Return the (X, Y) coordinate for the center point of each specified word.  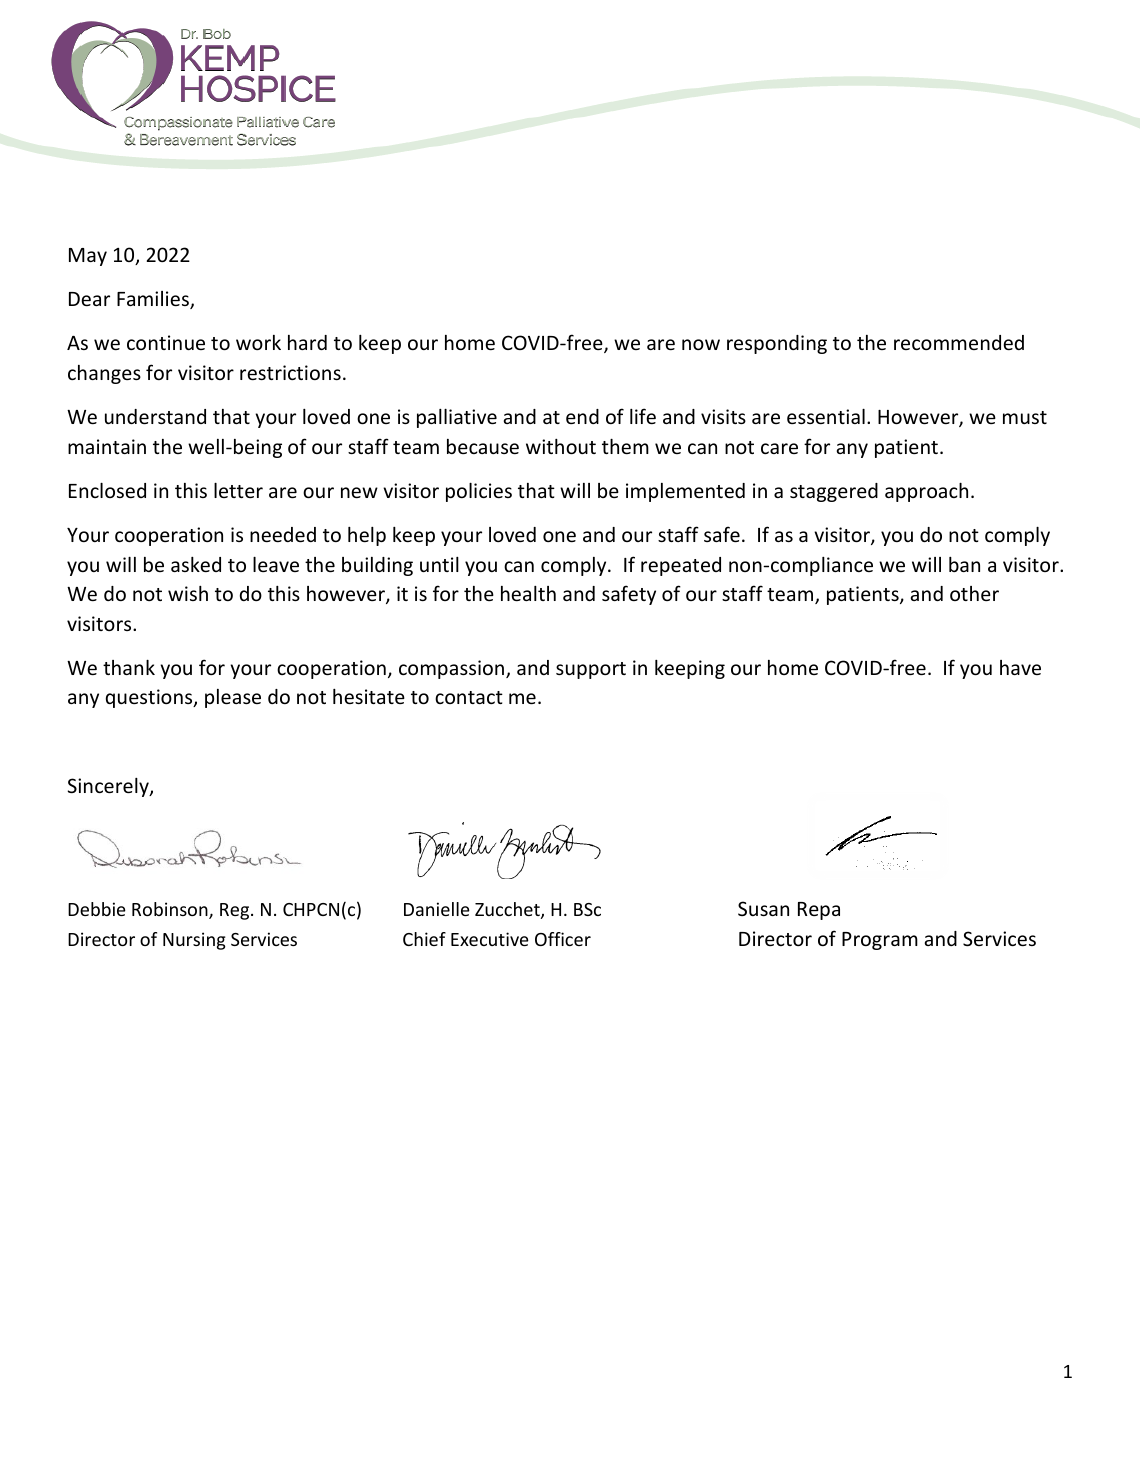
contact (469, 697)
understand (155, 416)
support (591, 670)
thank (129, 667)
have (1020, 667)
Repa (819, 911)
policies (479, 492)
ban (964, 564)
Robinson (171, 910)
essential (826, 416)
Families (154, 300)
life (643, 416)
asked (196, 564)
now (701, 344)
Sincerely (109, 787)
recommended (959, 342)
